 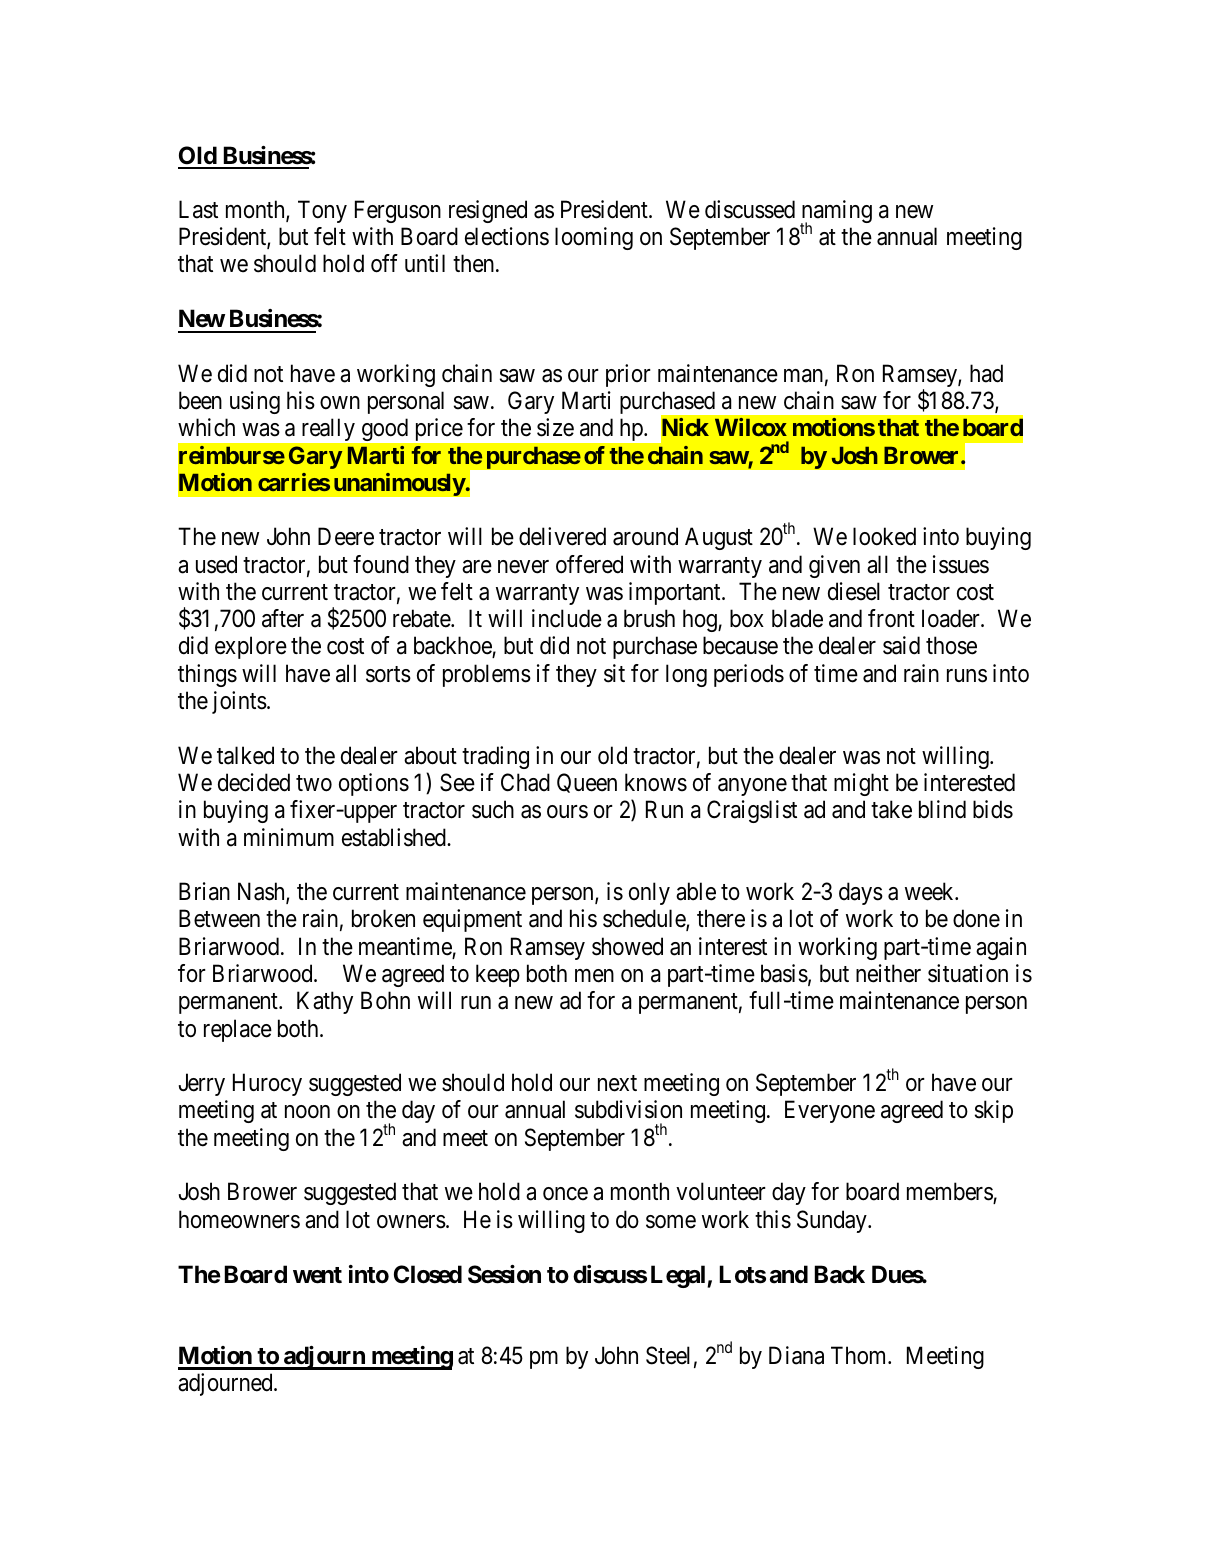 I want to click on Tony, so click(x=322, y=211).
